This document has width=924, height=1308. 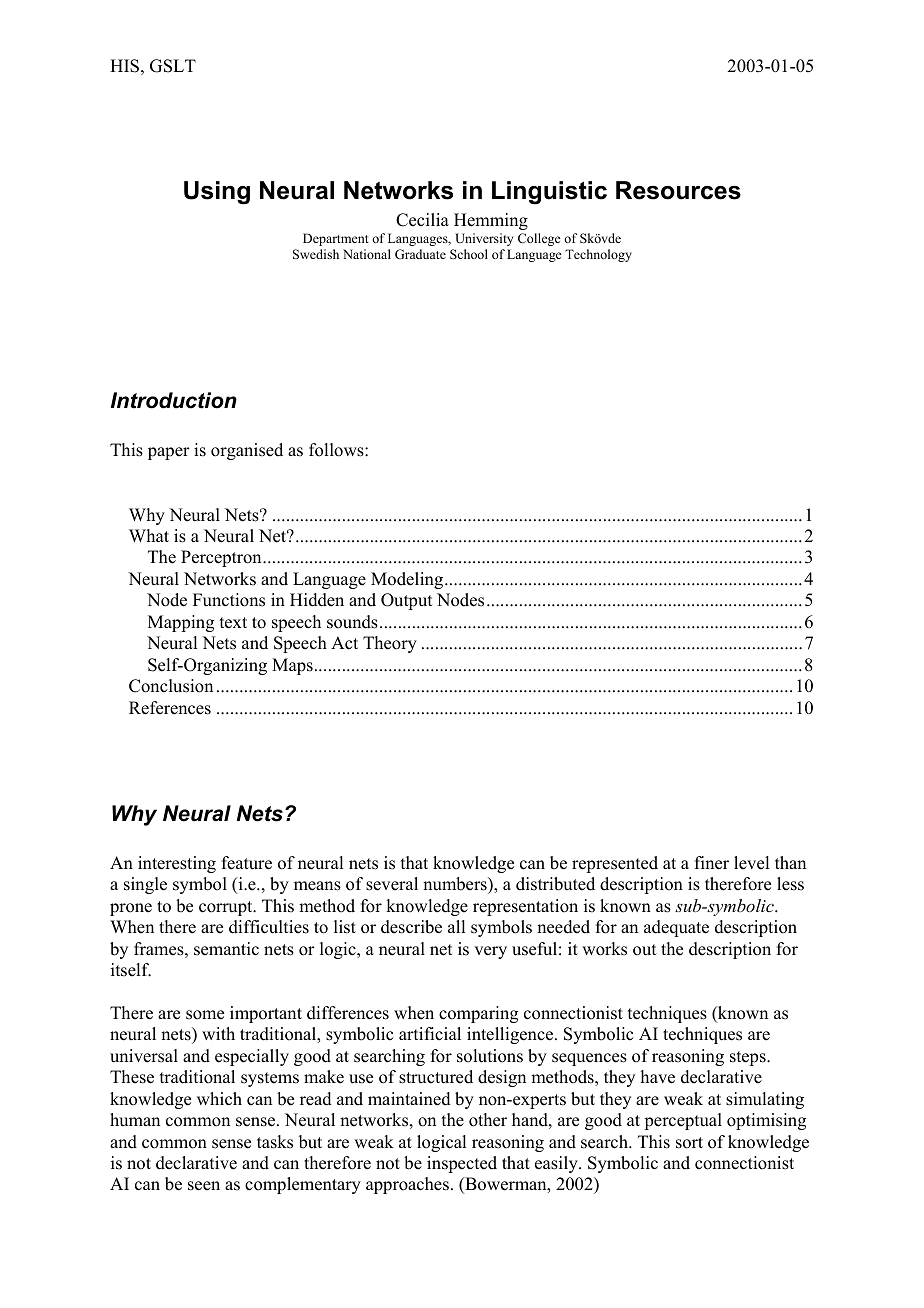 What do you see at coordinates (491, 221) in the document?
I see `Hemming` at bounding box center [491, 221].
